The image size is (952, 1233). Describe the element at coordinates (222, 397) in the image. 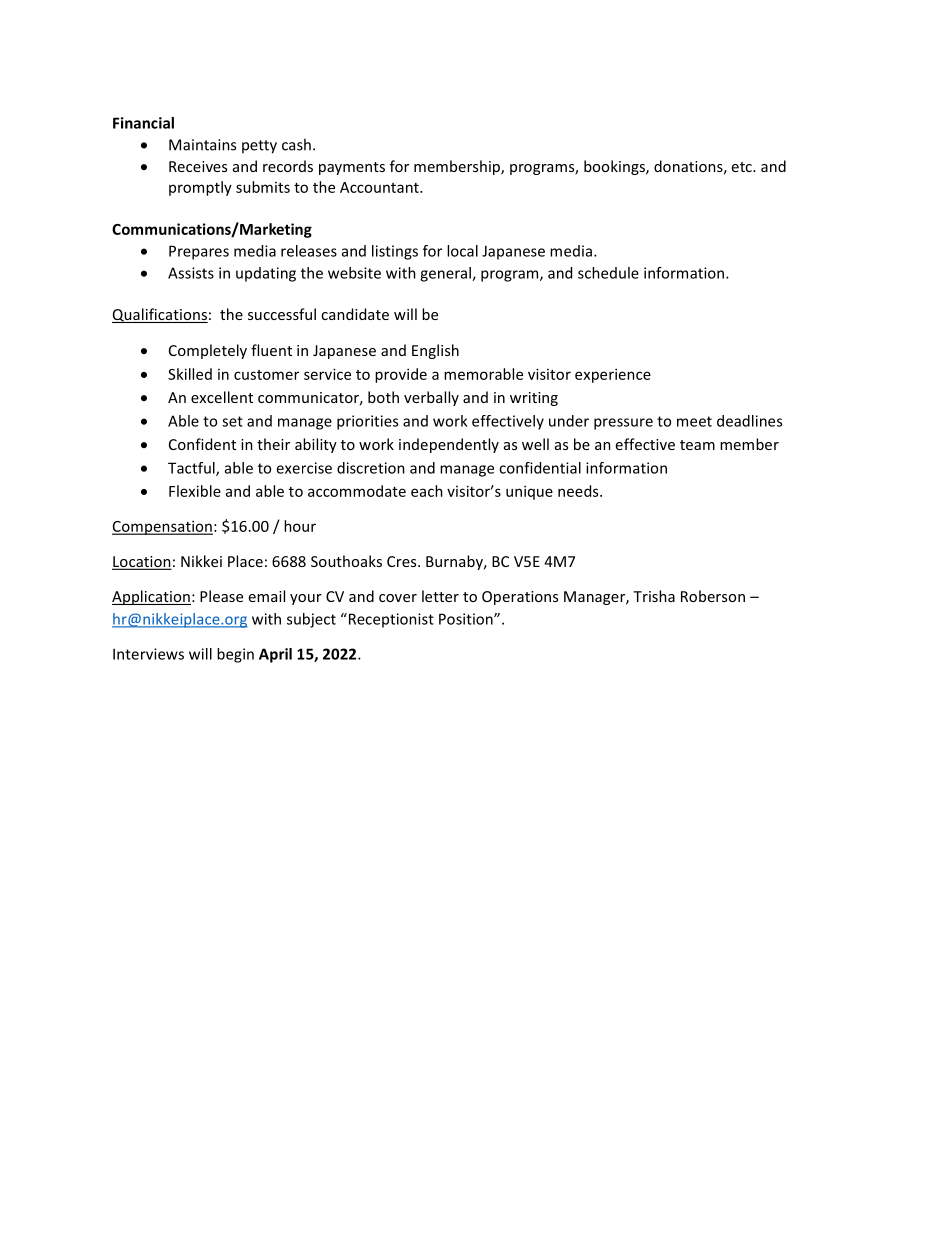

I see `excellent` at that location.
